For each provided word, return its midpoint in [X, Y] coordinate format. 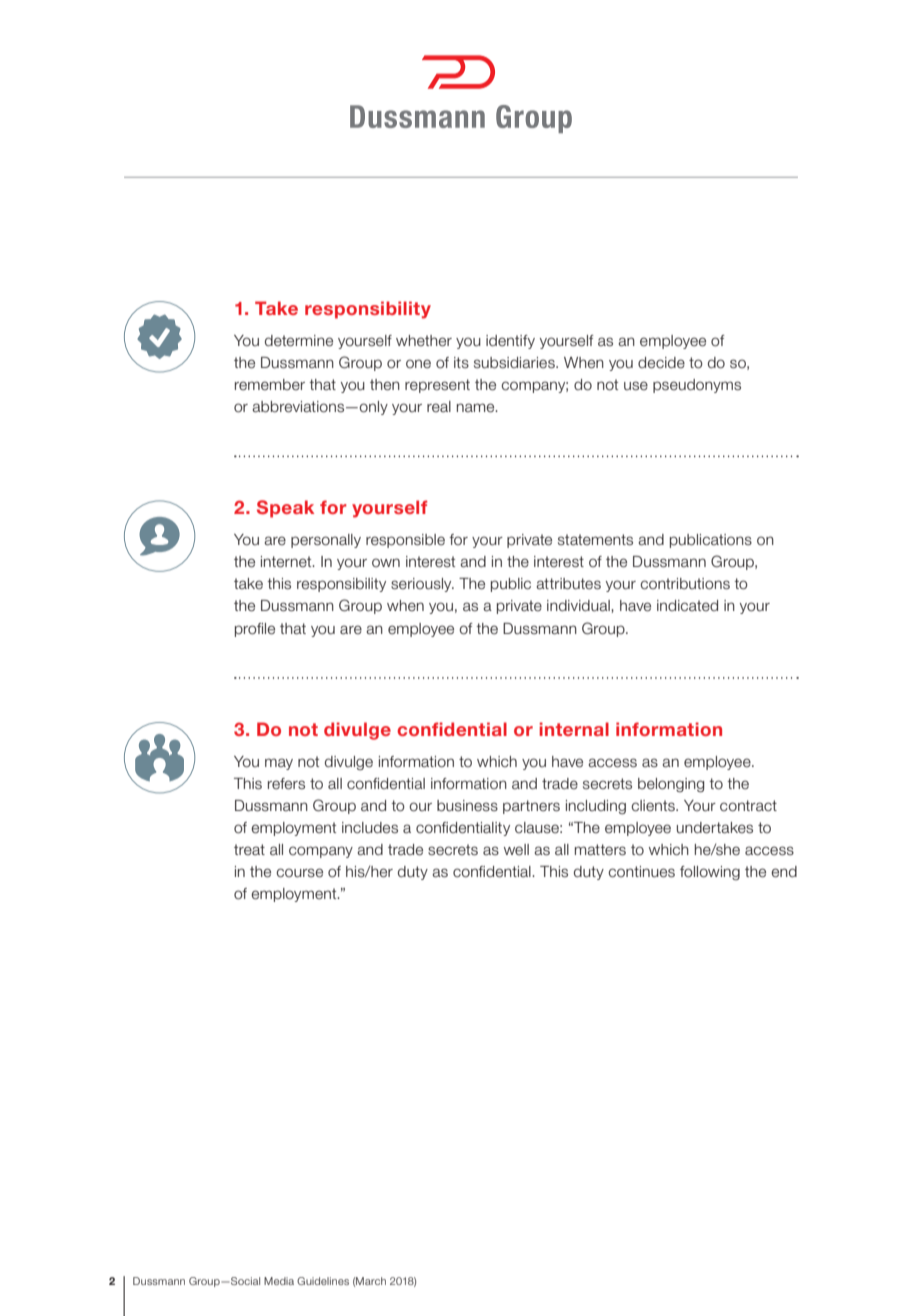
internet [287, 562]
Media [279, 1281]
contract [748, 806]
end [784, 872]
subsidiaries [515, 363]
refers [286, 784]
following [710, 873]
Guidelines [323, 1281]
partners [531, 807]
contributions [685, 584]
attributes [568, 584]
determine [299, 341]
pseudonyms [697, 386]
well [516, 850]
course [299, 873]
